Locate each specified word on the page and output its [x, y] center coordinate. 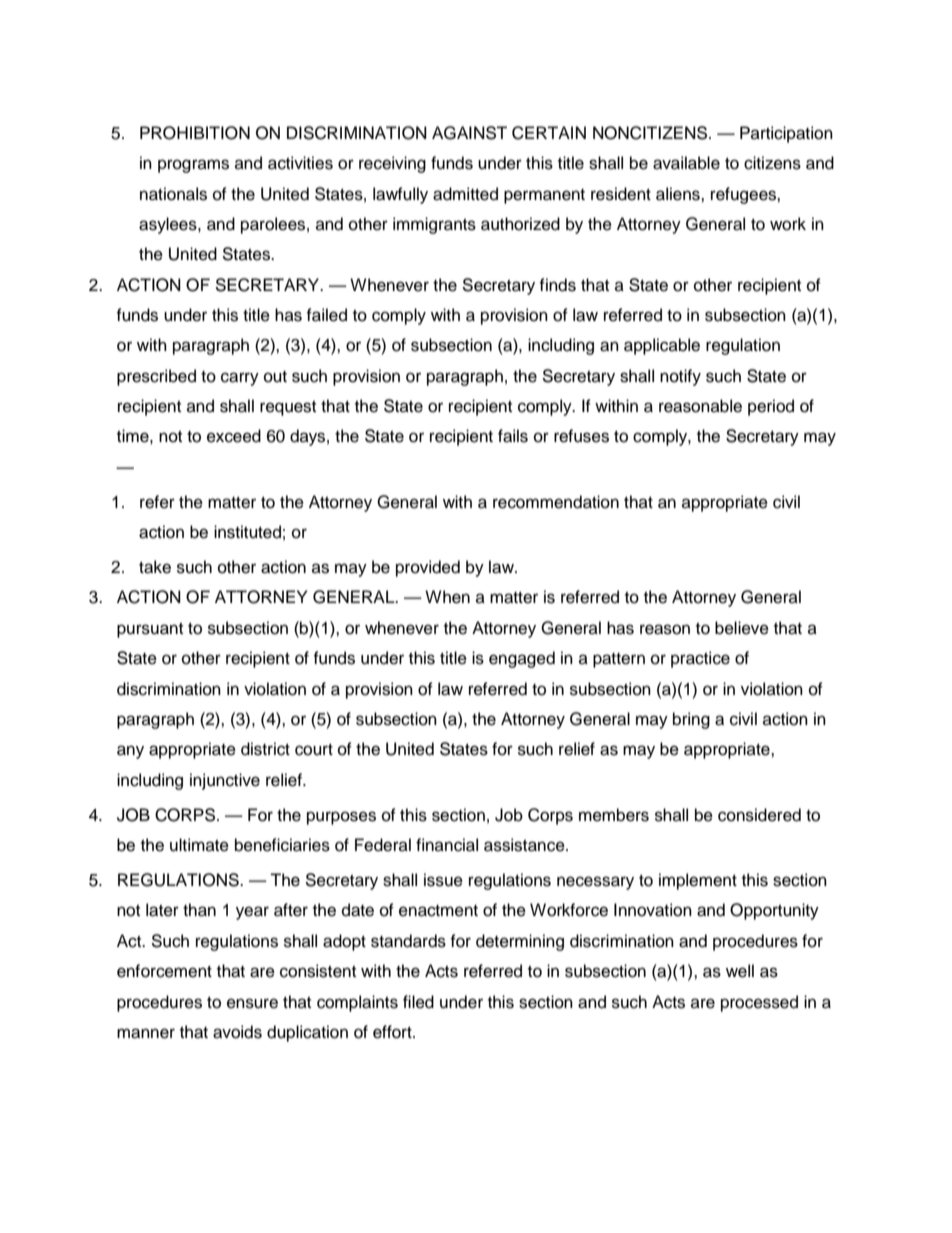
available [686, 163]
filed [418, 1002]
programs [193, 166]
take [155, 567]
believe [742, 628]
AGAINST [469, 133]
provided [428, 568]
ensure [252, 1003]
